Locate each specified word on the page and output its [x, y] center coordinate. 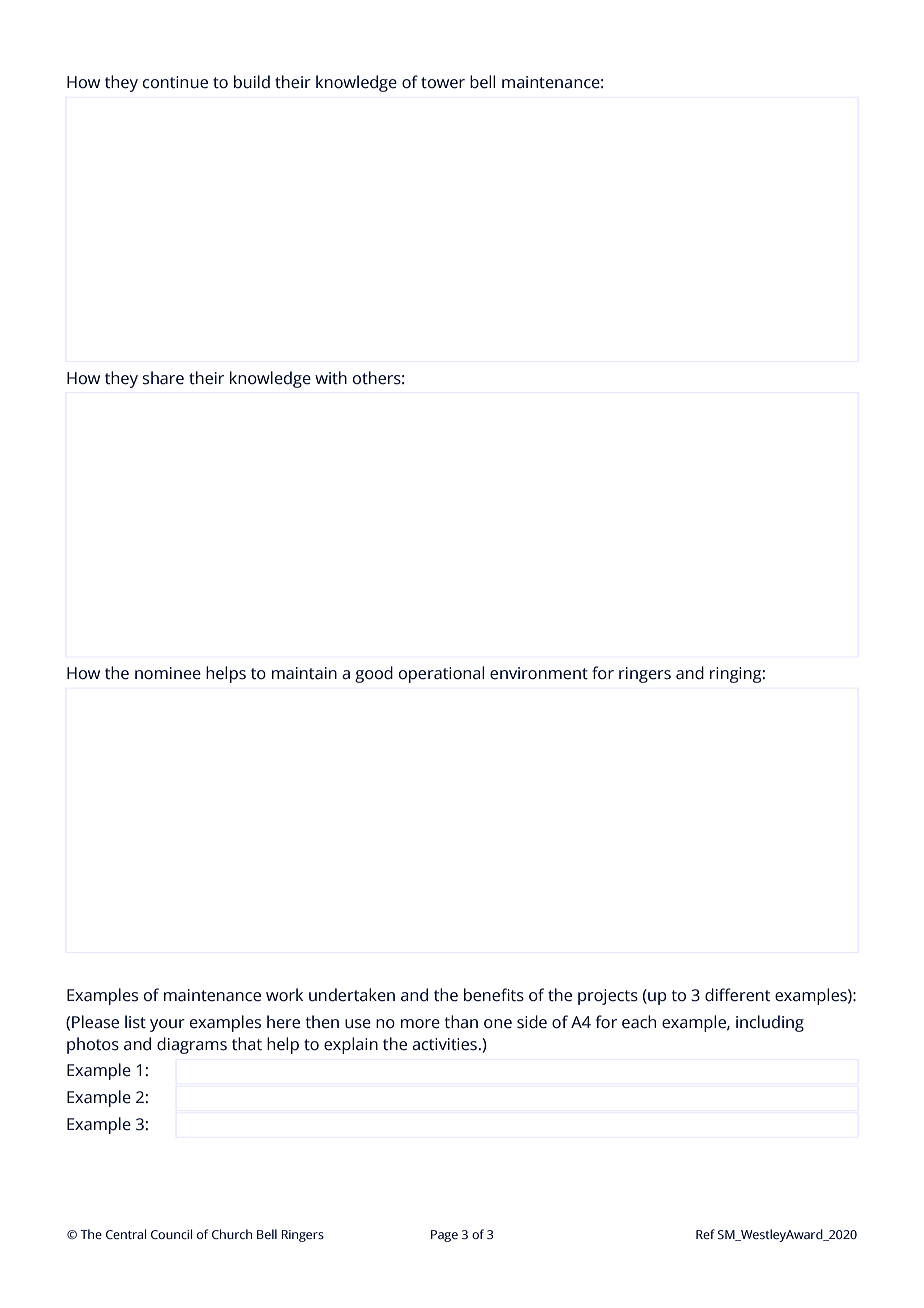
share [163, 378]
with [331, 378]
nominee [168, 673]
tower [443, 83]
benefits [494, 995]
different [737, 995]
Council [171, 1234]
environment [539, 673]
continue [175, 82]
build [252, 82]
